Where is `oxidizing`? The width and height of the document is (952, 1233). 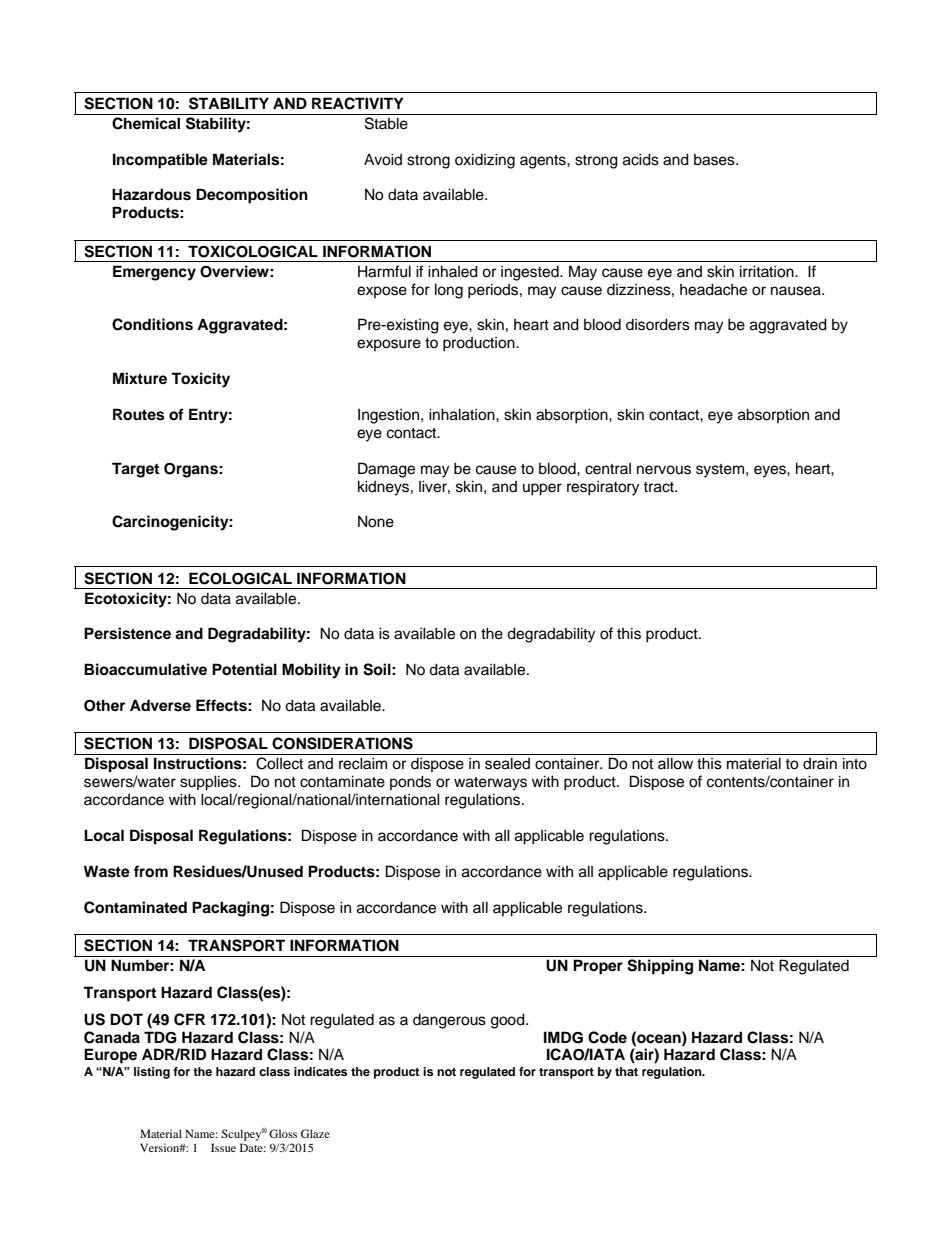 oxidizing is located at coordinates (485, 161).
